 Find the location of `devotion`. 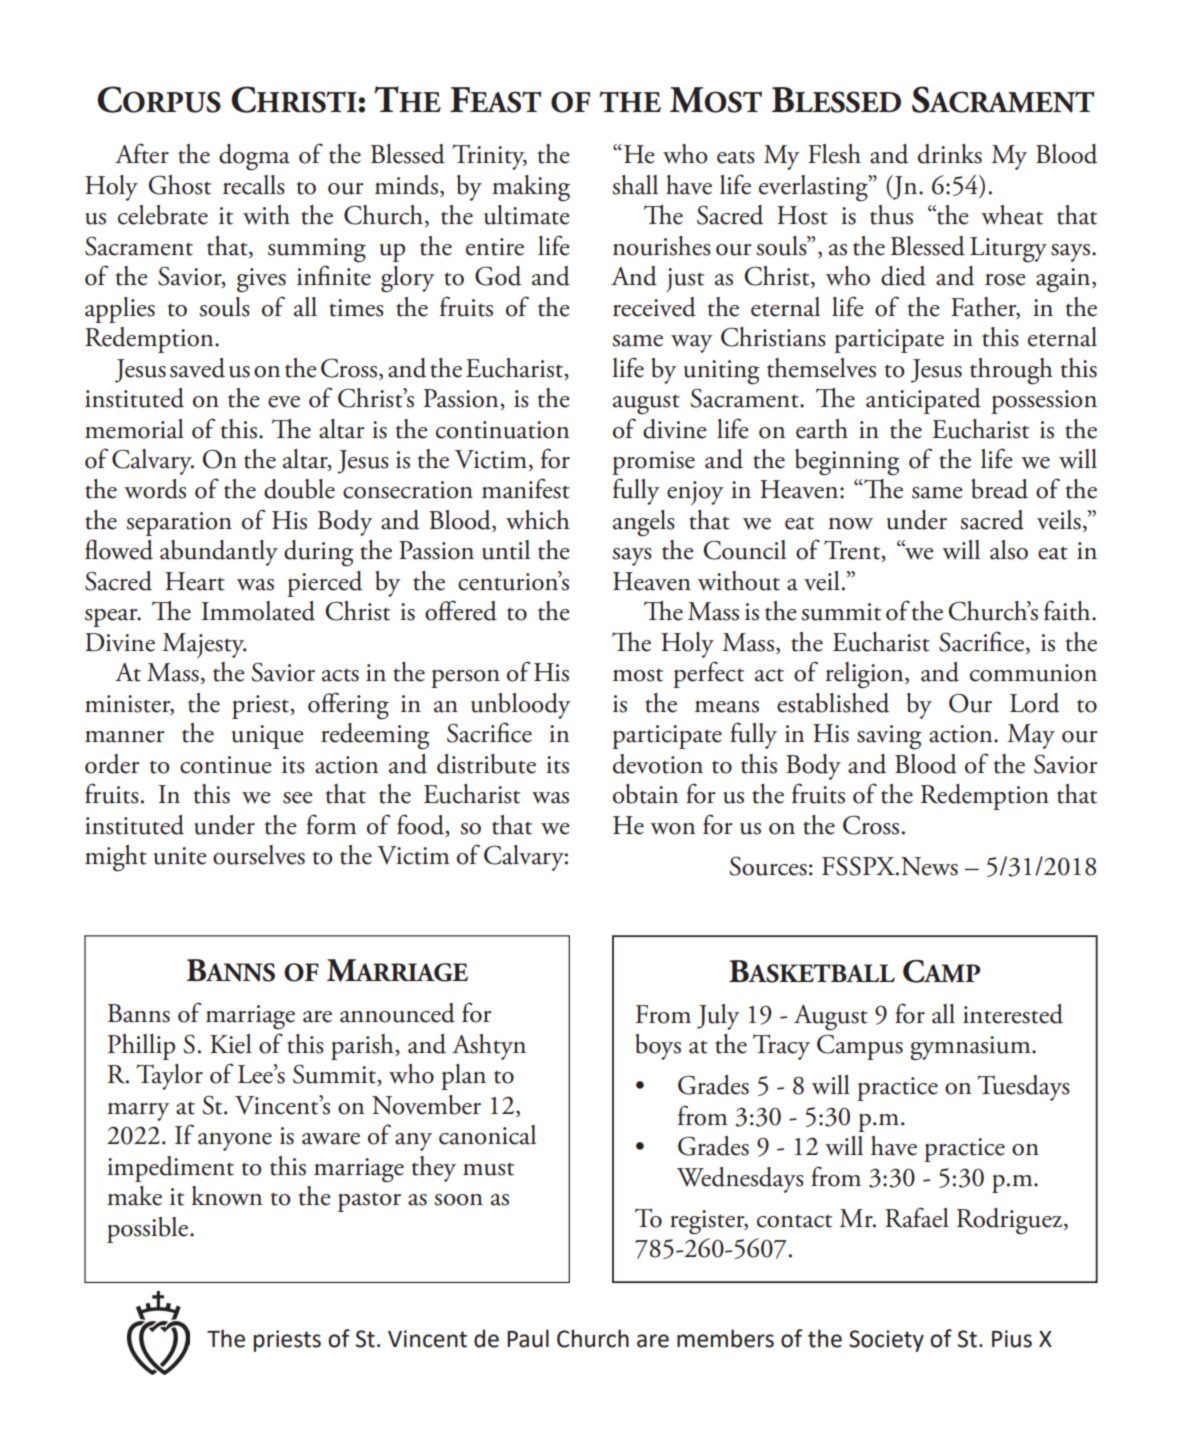

devotion is located at coordinates (658, 764).
